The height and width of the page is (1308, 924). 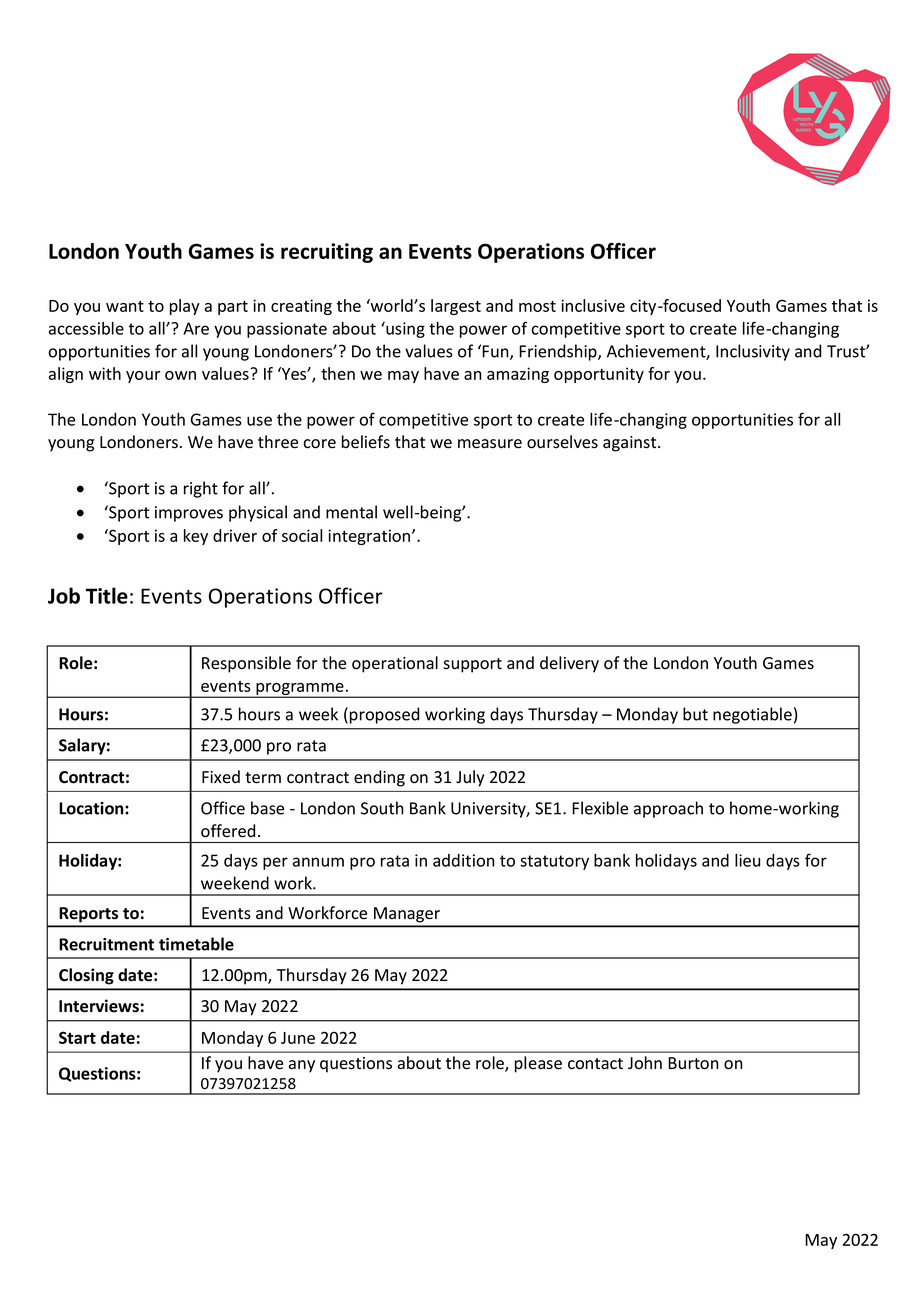 What do you see at coordinates (668, 809) in the page?
I see `approach` at bounding box center [668, 809].
